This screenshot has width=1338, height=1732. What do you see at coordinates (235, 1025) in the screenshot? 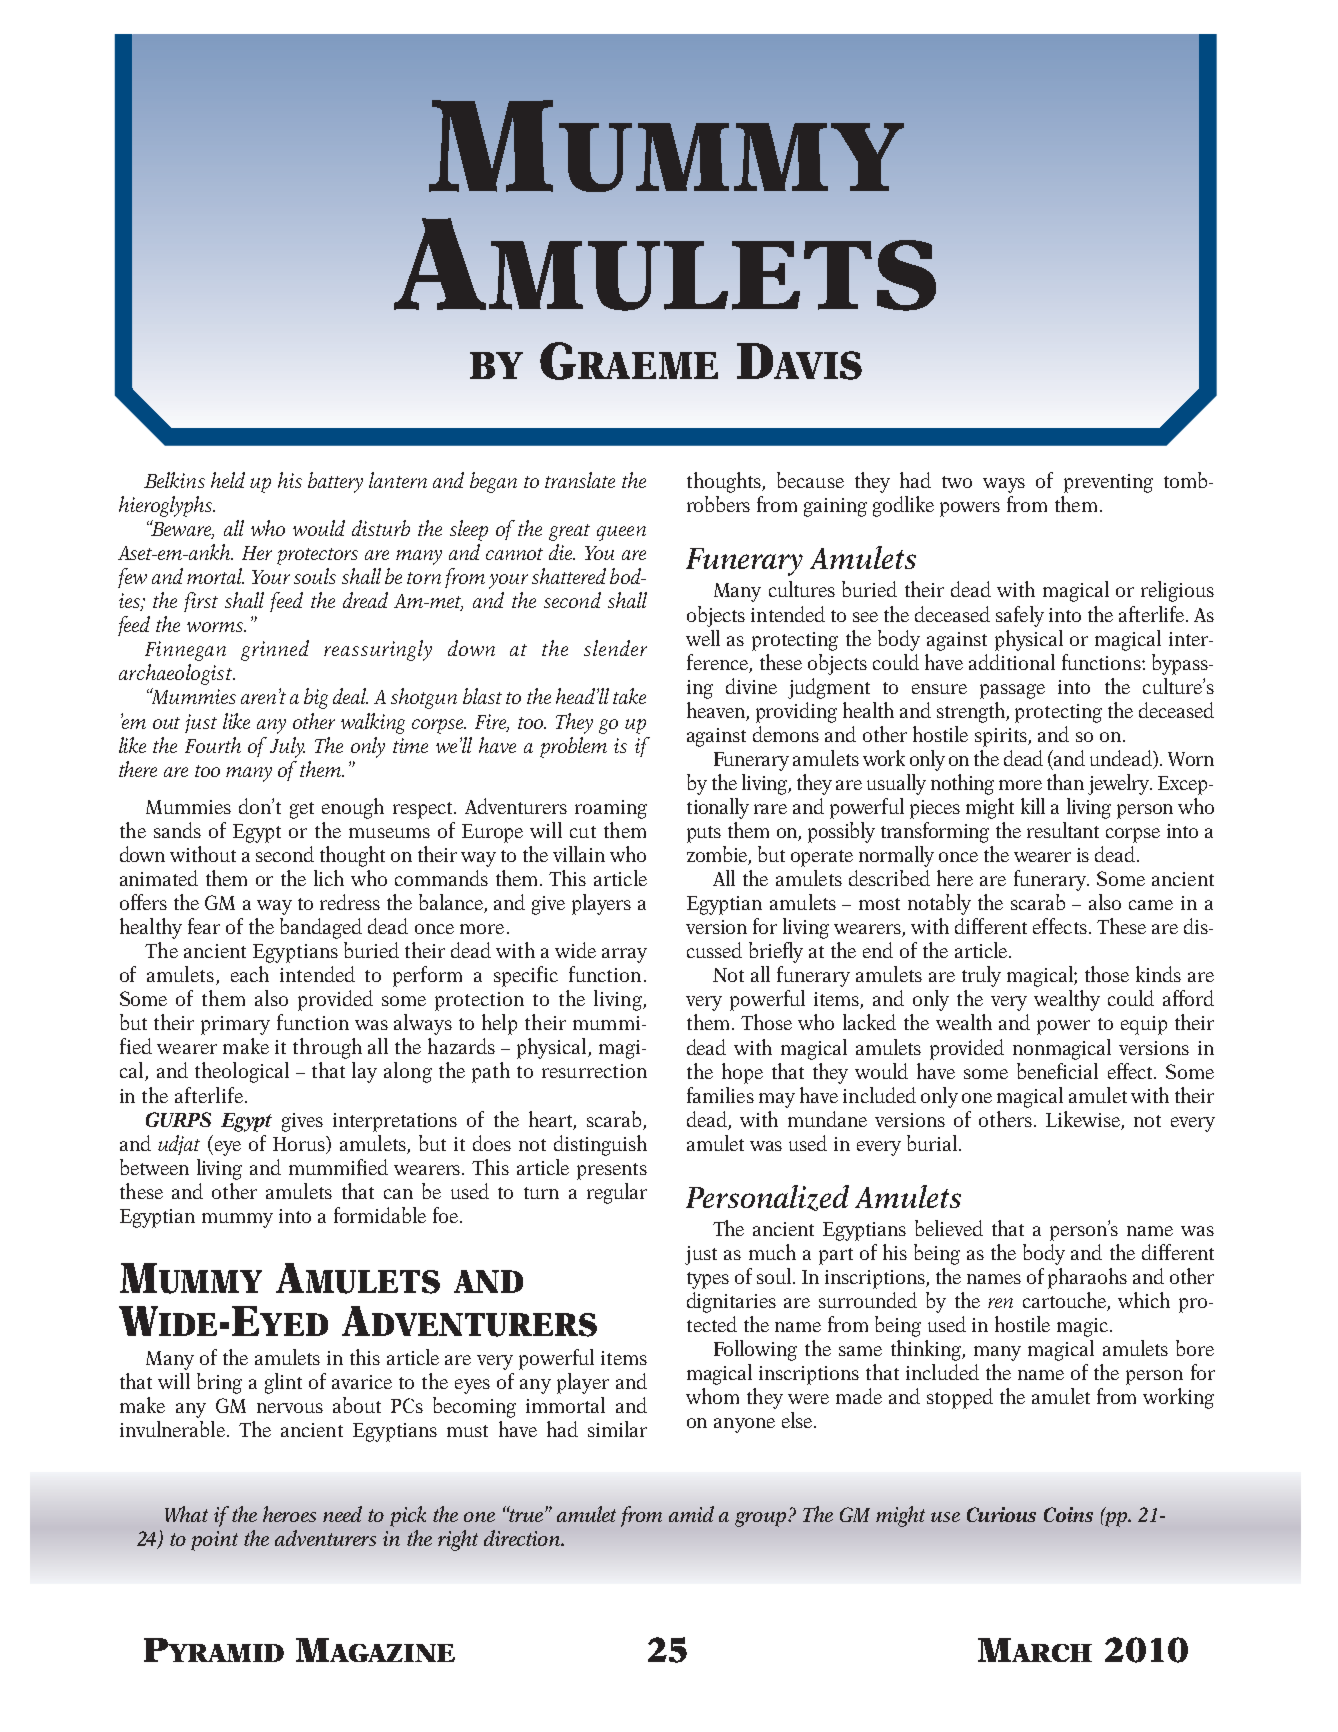
I see `primary` at bounding box center [235, 1025].
